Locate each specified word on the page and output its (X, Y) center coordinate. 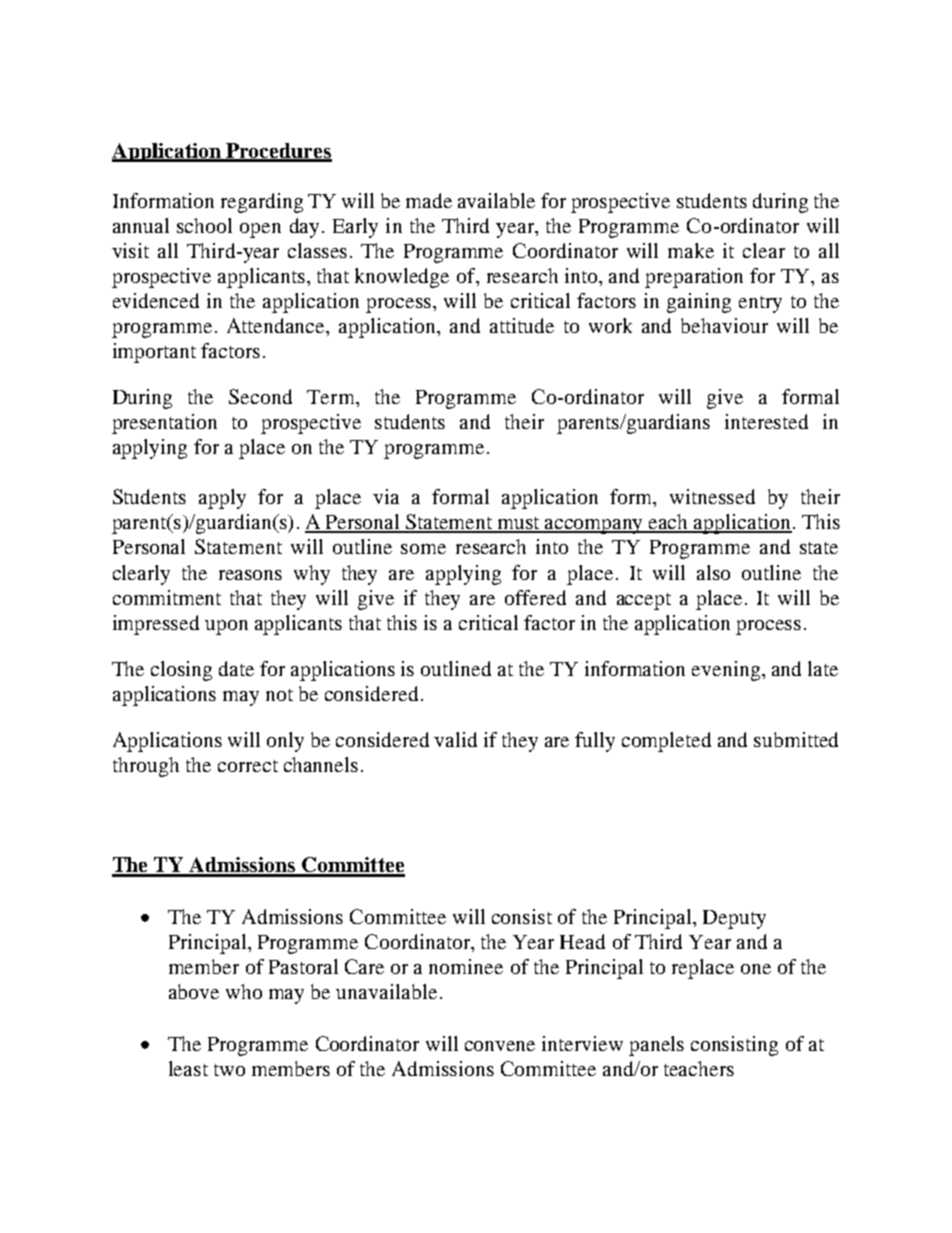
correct (248, 766)
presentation (164, 424)
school (204, 225)
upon (226, 627)
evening (727, 671)
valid (455, 739)
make (691, 250)
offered (535, 597)
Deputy (734, 919)
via (386, 496)
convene (500, 1046)
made (429, 200)
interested (766, 421)
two (229, 1070)
